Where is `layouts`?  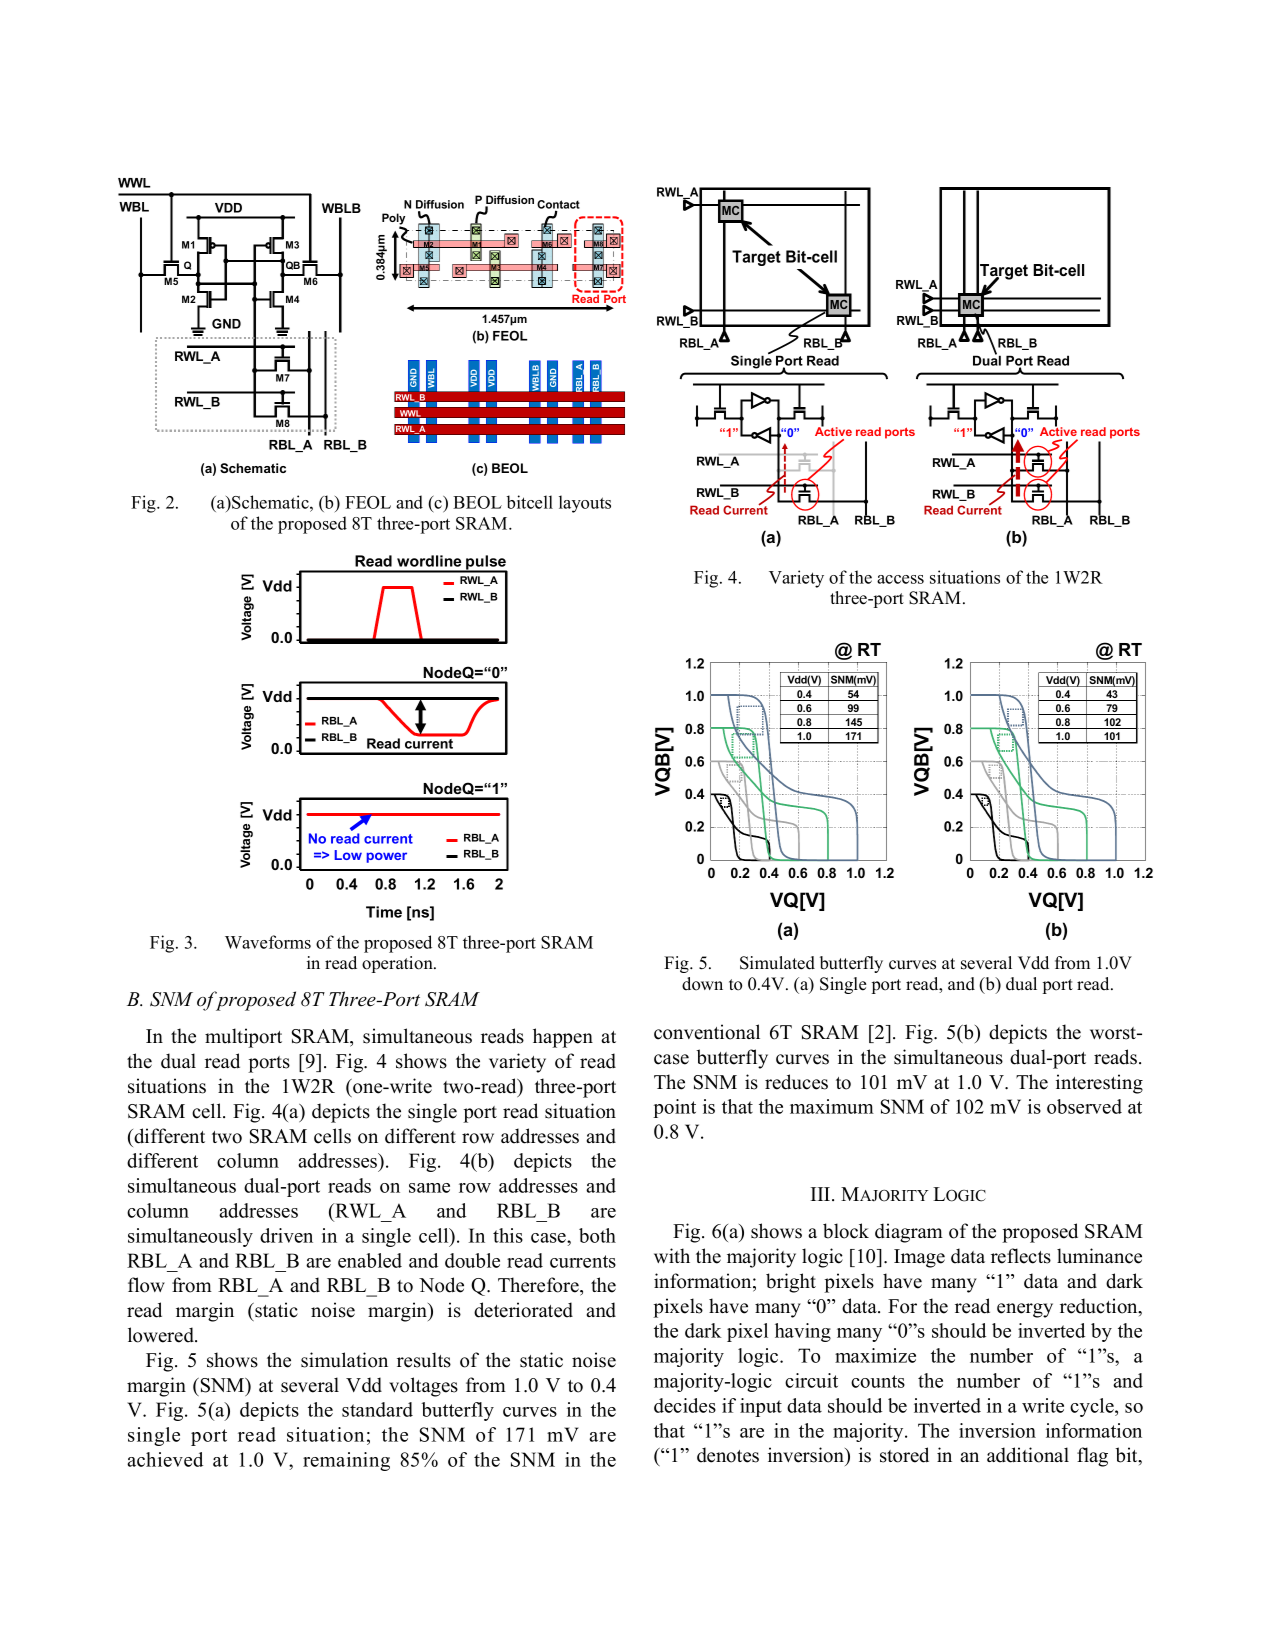 layouts is located at coordinates (585, 504).
